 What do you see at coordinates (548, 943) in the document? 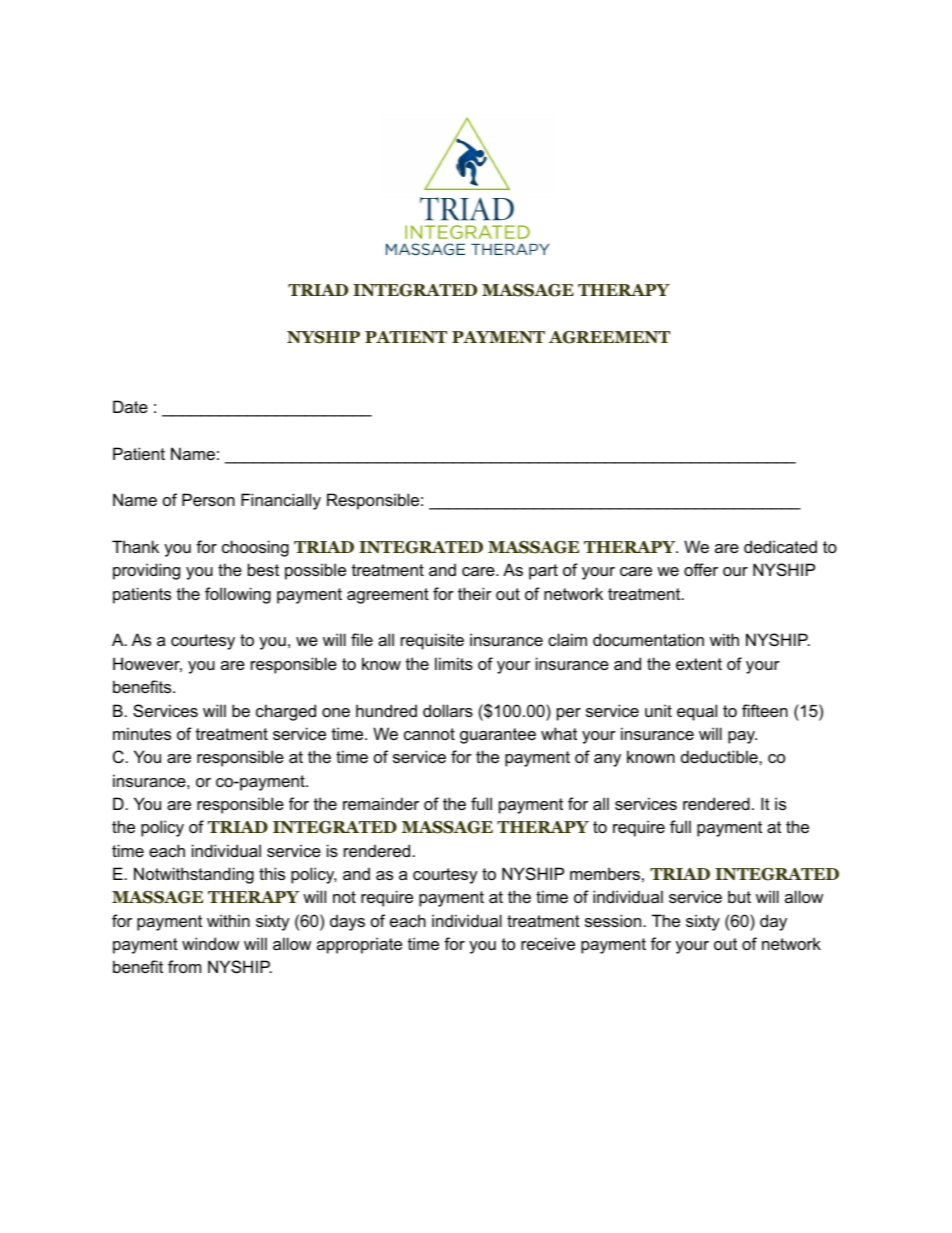
I see `receive` at bounding box center [548, 943].
